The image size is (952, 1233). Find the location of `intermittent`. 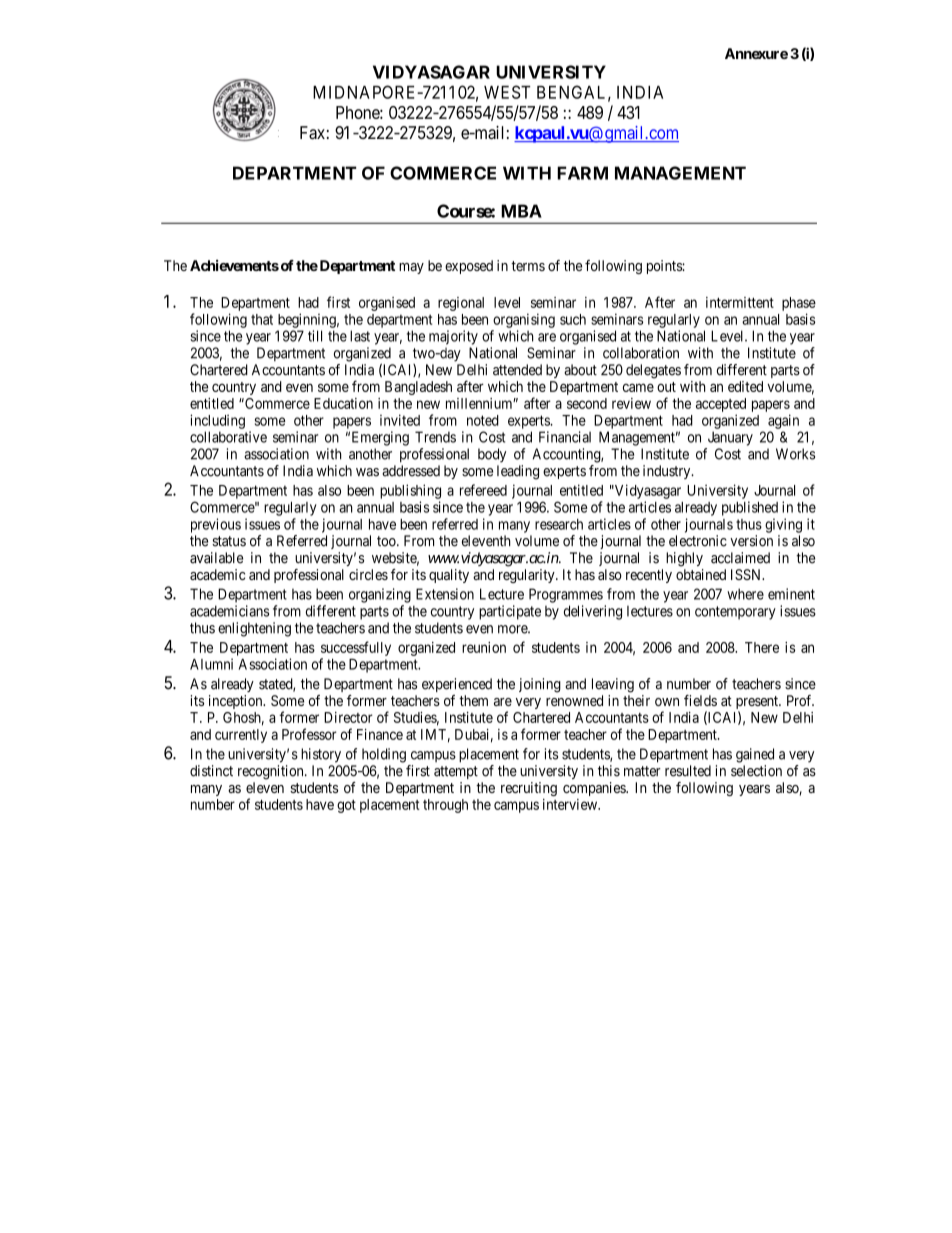

intermittent is located at coordinates (740, 302).
